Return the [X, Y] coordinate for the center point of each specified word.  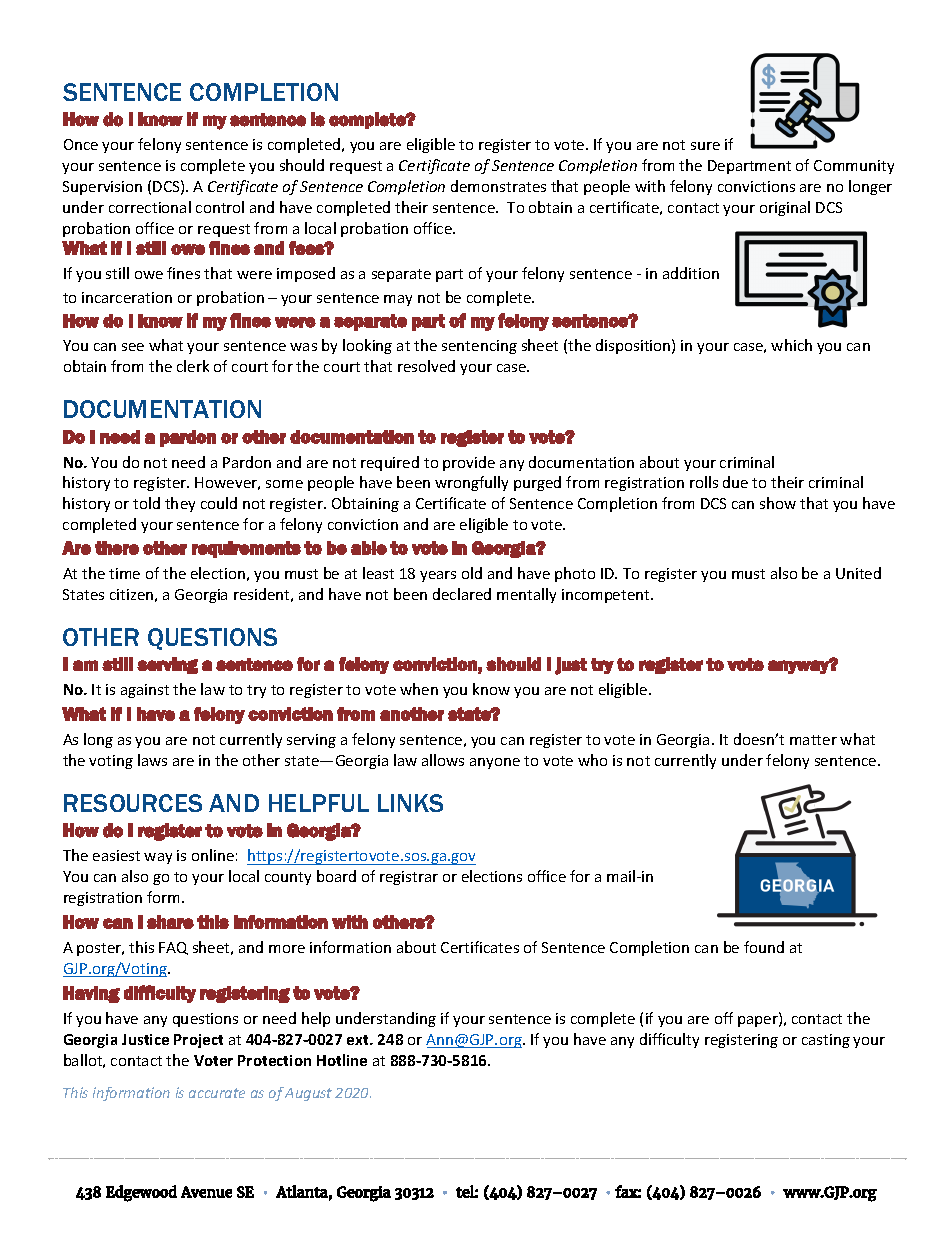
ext [359, 1040]
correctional [150, 207]
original [785, 208]
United [858, 573]
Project [198, 1041]
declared [462, 594]
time [124, 573]
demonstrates [498, 186]
